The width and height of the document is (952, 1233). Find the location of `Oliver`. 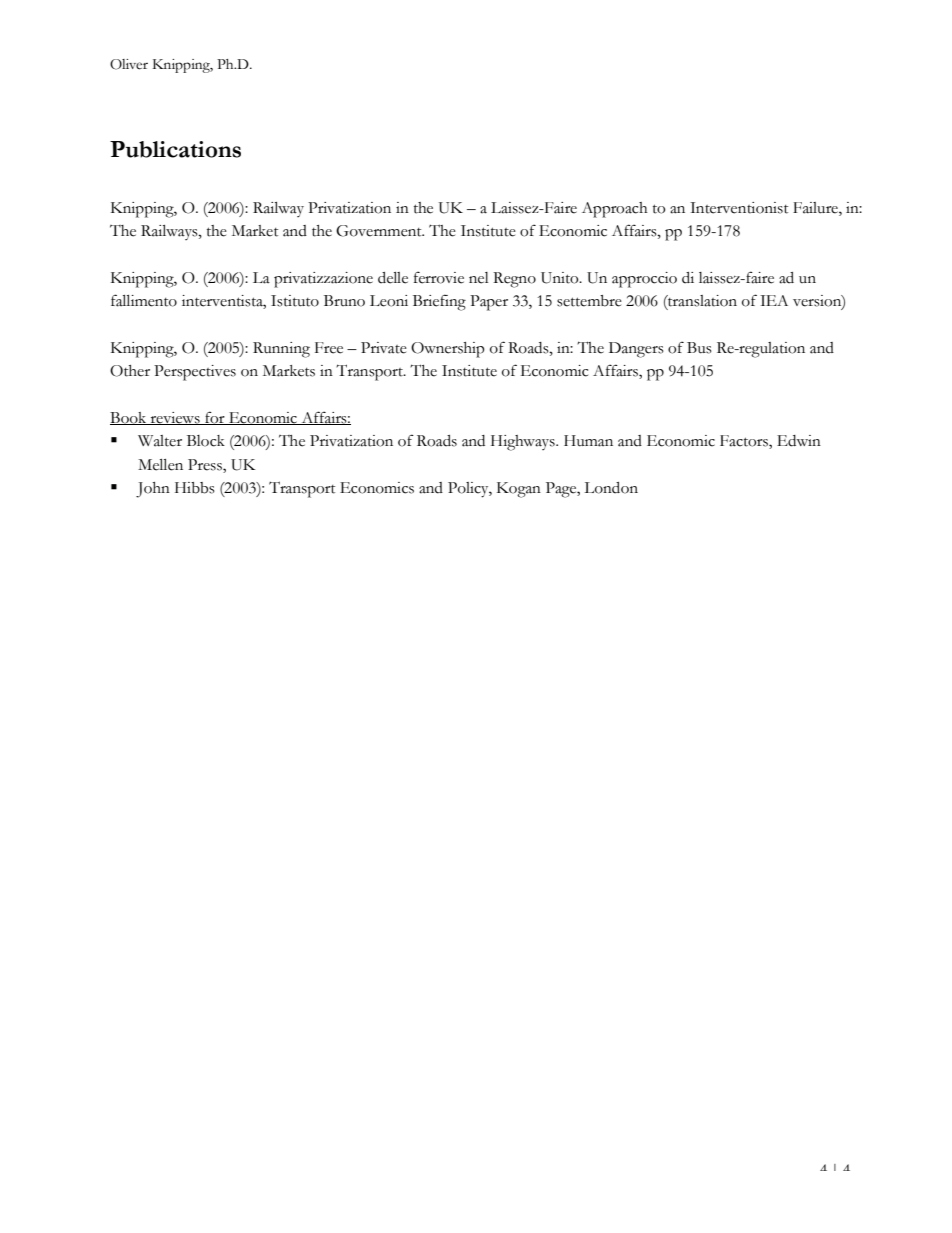

Oliver is located at coordinates (129, 64).
